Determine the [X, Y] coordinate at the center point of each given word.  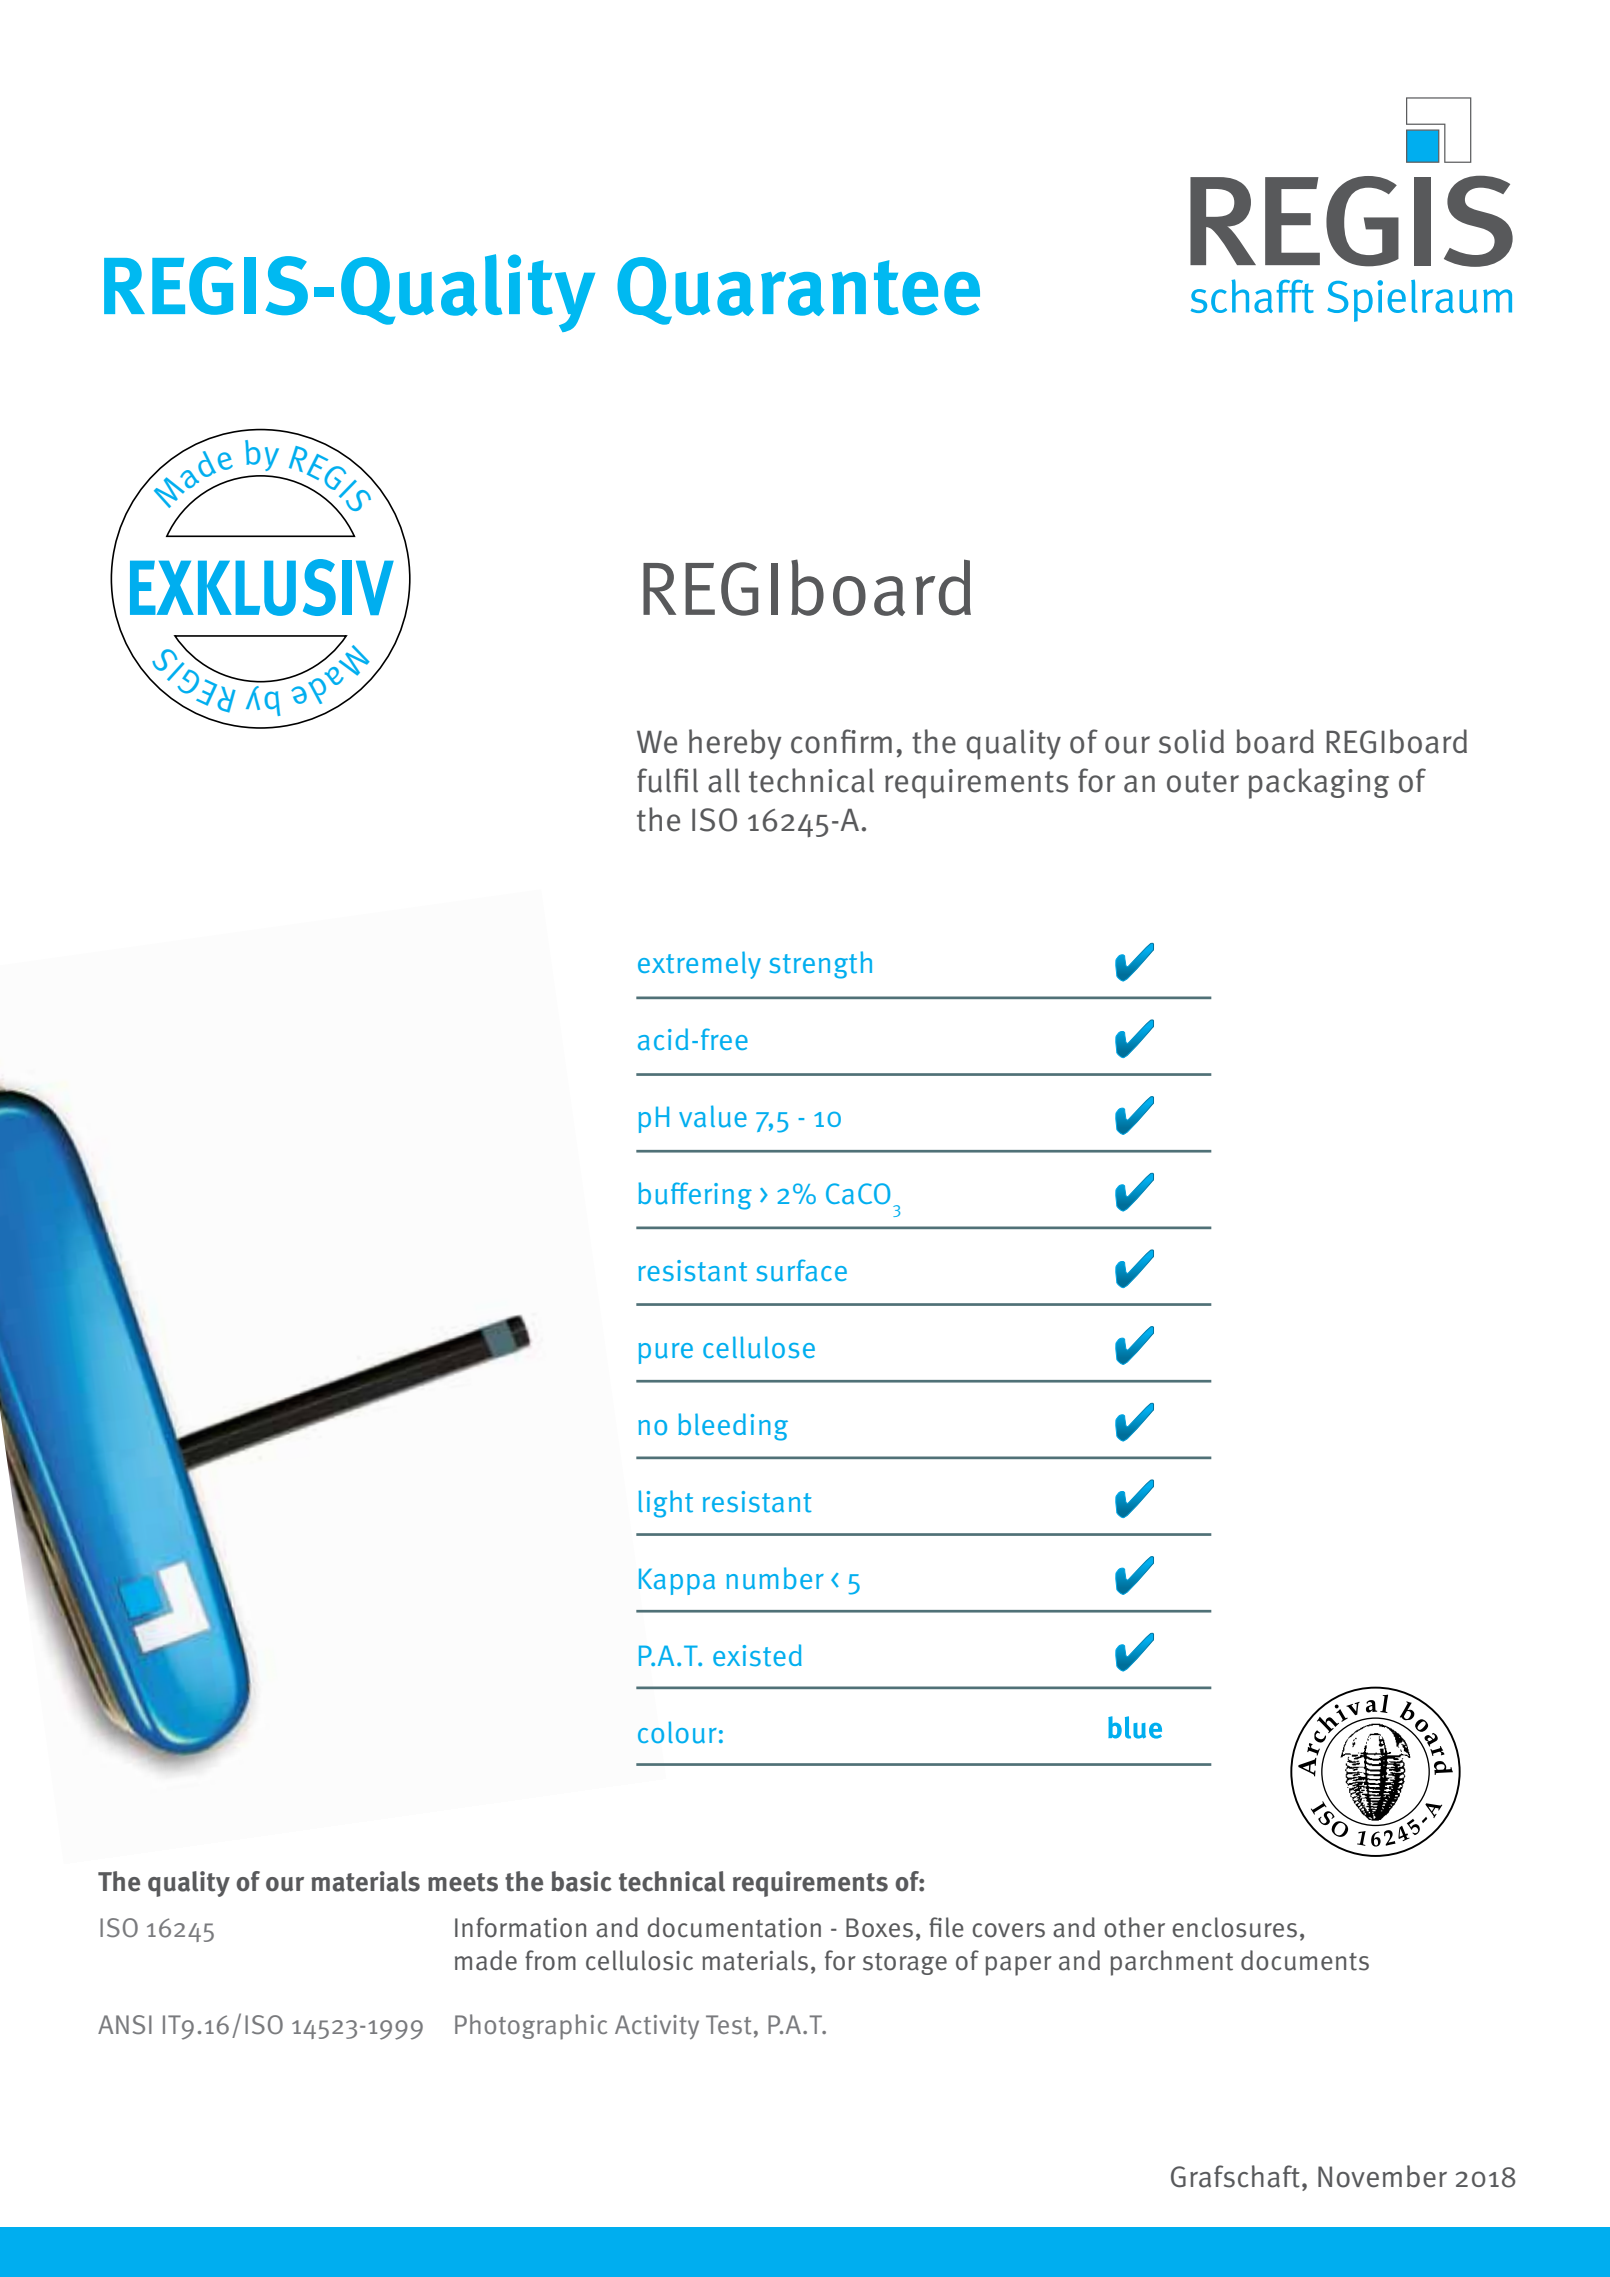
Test [728, 2025]
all [724, 780]
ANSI [125, 2024]
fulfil [667, 780]
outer [1203, 782]
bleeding [733, 1427]
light [665, 1504]
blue [1135, 1727]
